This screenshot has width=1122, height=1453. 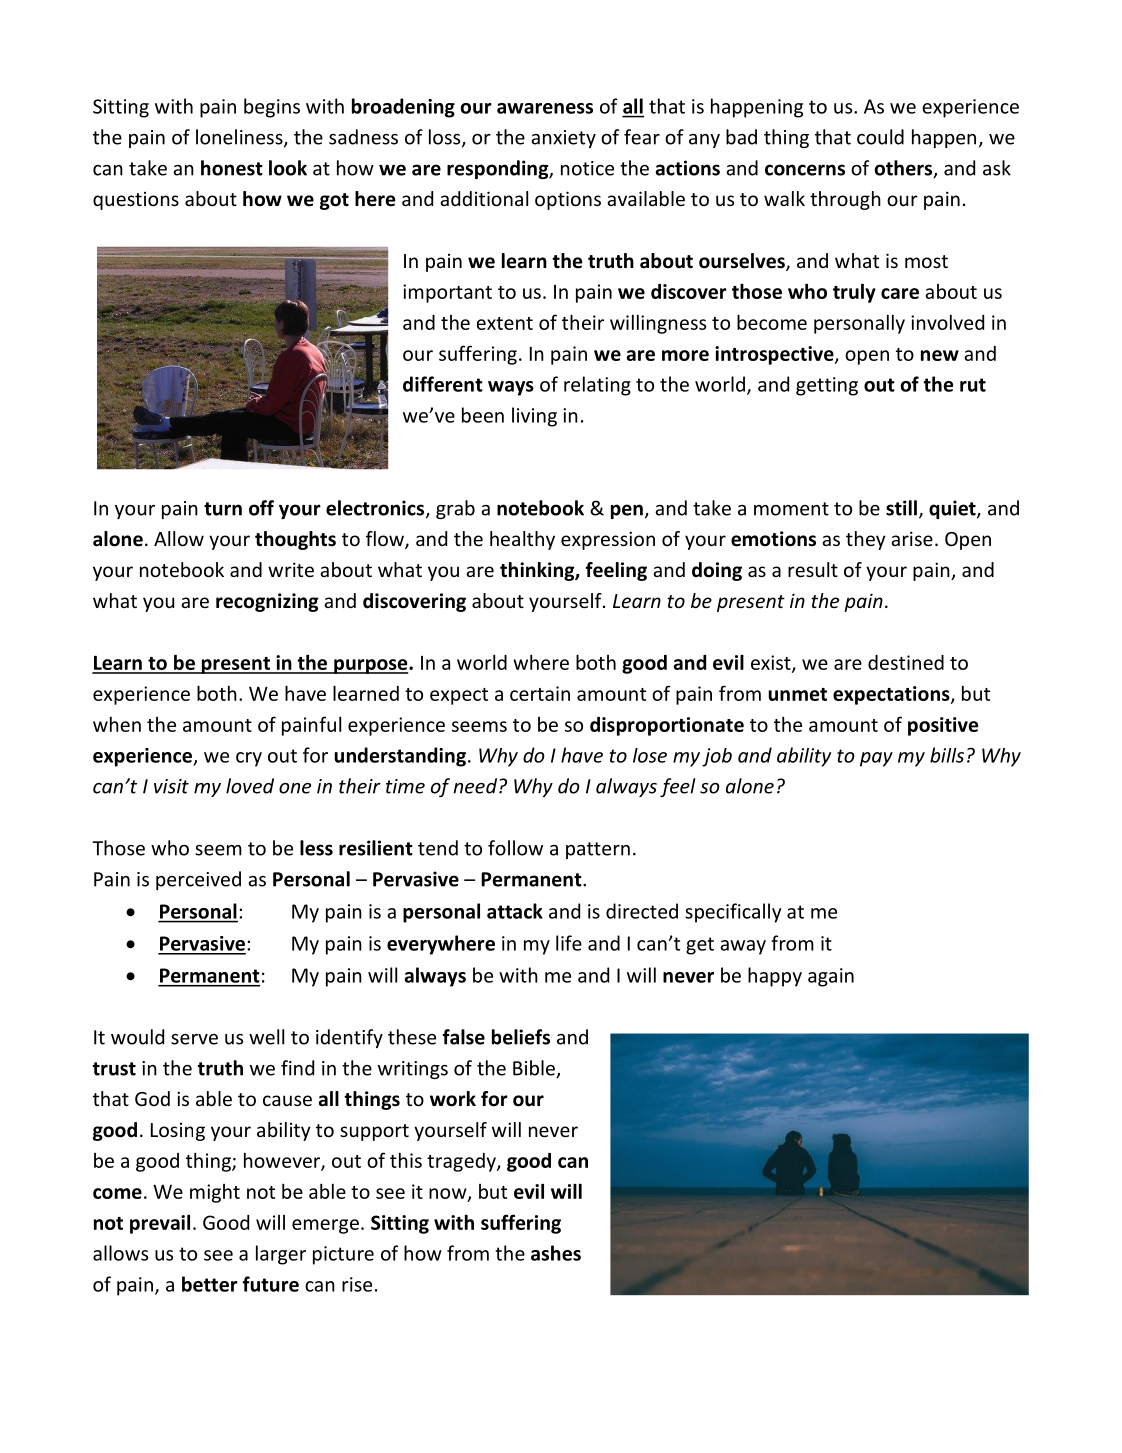 What do you see at coordinates (556, 1253) in the screenshot?
I see `ashes` at bounding box center [556, 1253].
